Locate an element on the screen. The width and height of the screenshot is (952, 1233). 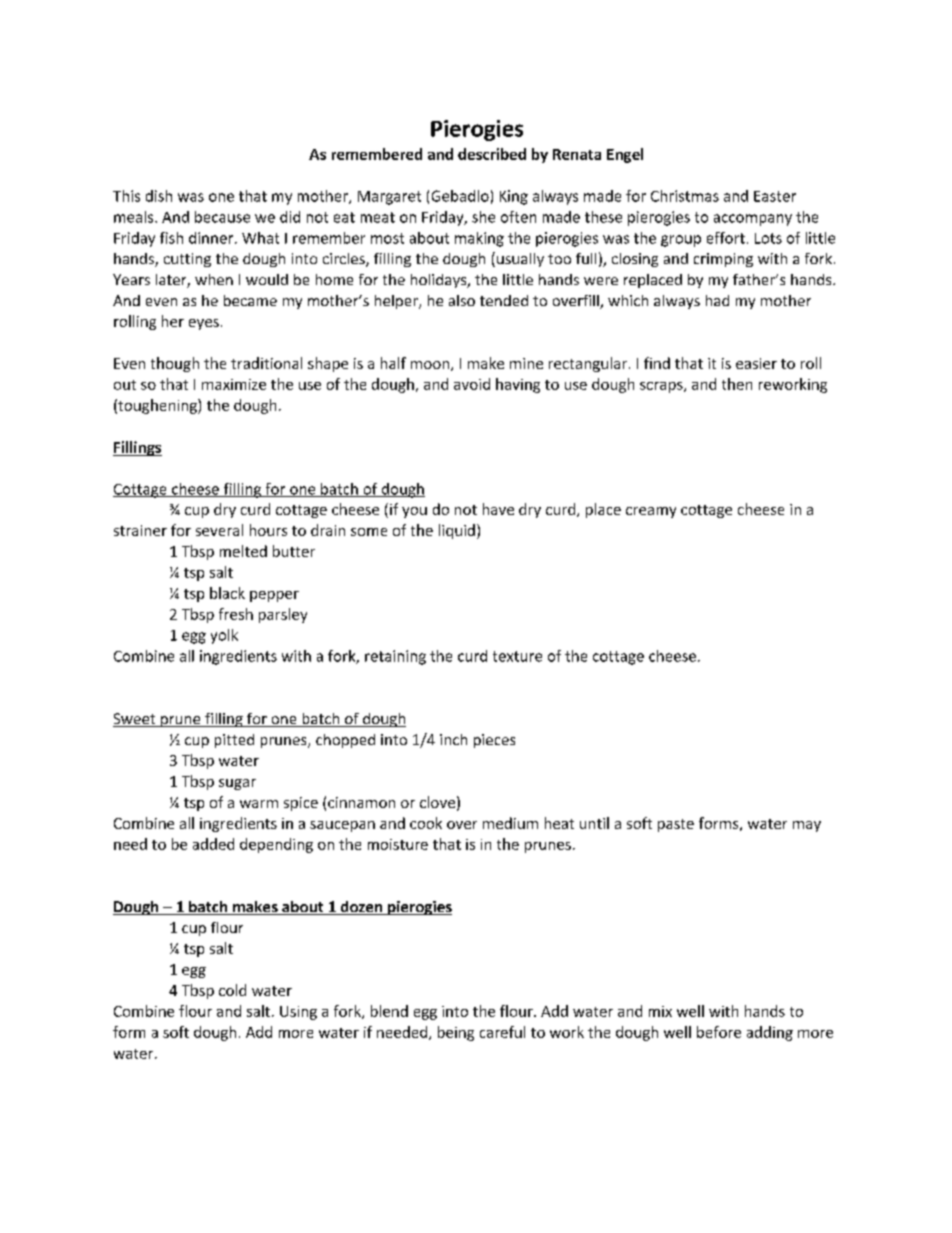
cold is located at coordinates (232, 990).
